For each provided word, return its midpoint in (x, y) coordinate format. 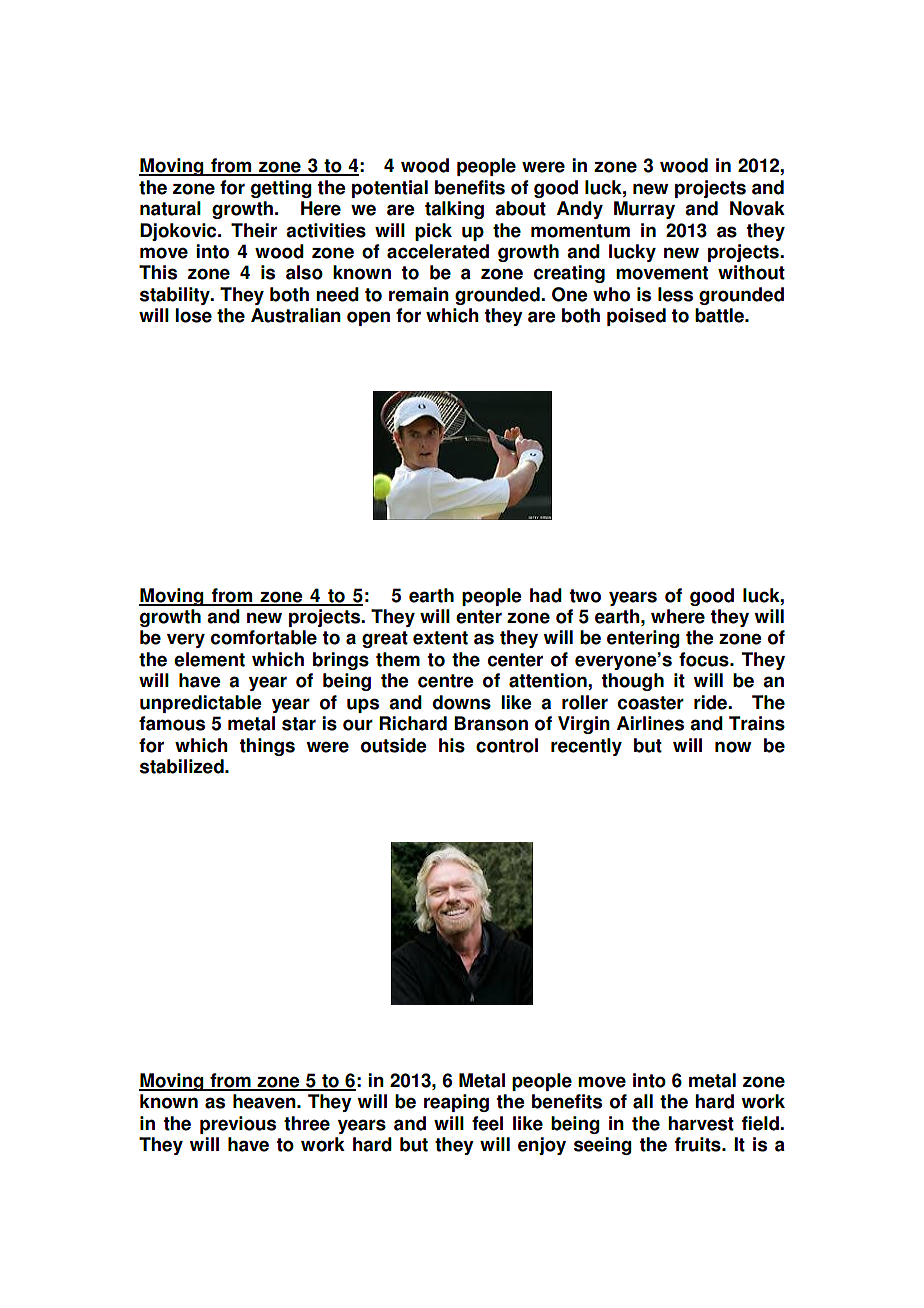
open (368, 318)
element (209, 659)
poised (636, 317)
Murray (644, 210)
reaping (456, 1103)
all (643, 1101)
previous (238, 1125)
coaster (651, 703)
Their (254, 230)
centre (445, 681)
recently (586, 747)
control (507, 745)
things (267, 747)
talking (454, 210)
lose (193, 315)
